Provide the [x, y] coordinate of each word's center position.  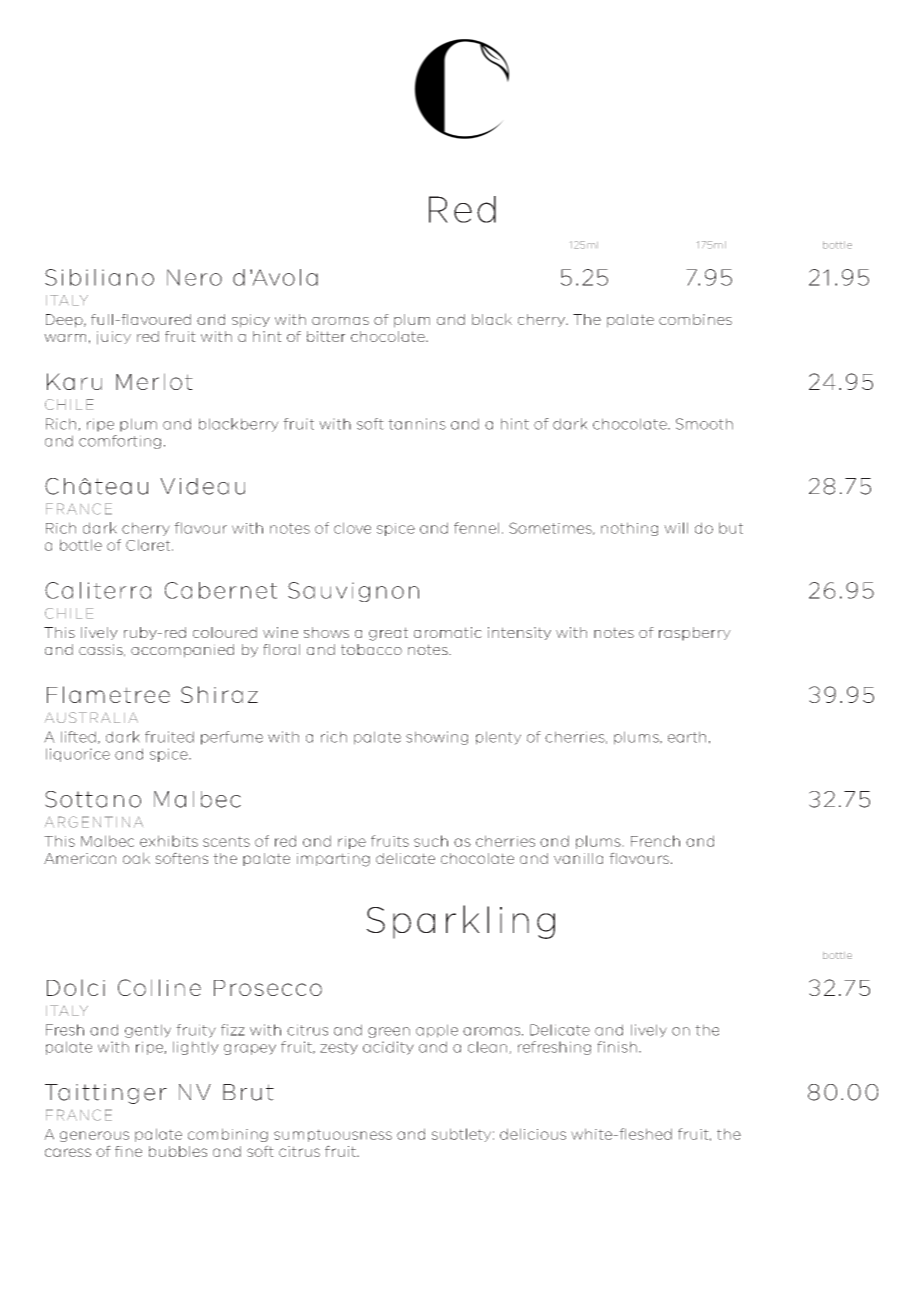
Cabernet [221, 590]
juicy [114, 338]
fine [128, 1151]
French [655, 841]
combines [695, 319]
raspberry [695, 634]
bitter [326, 336]
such [431, 841]
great [388, 634]
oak [136, 858]
